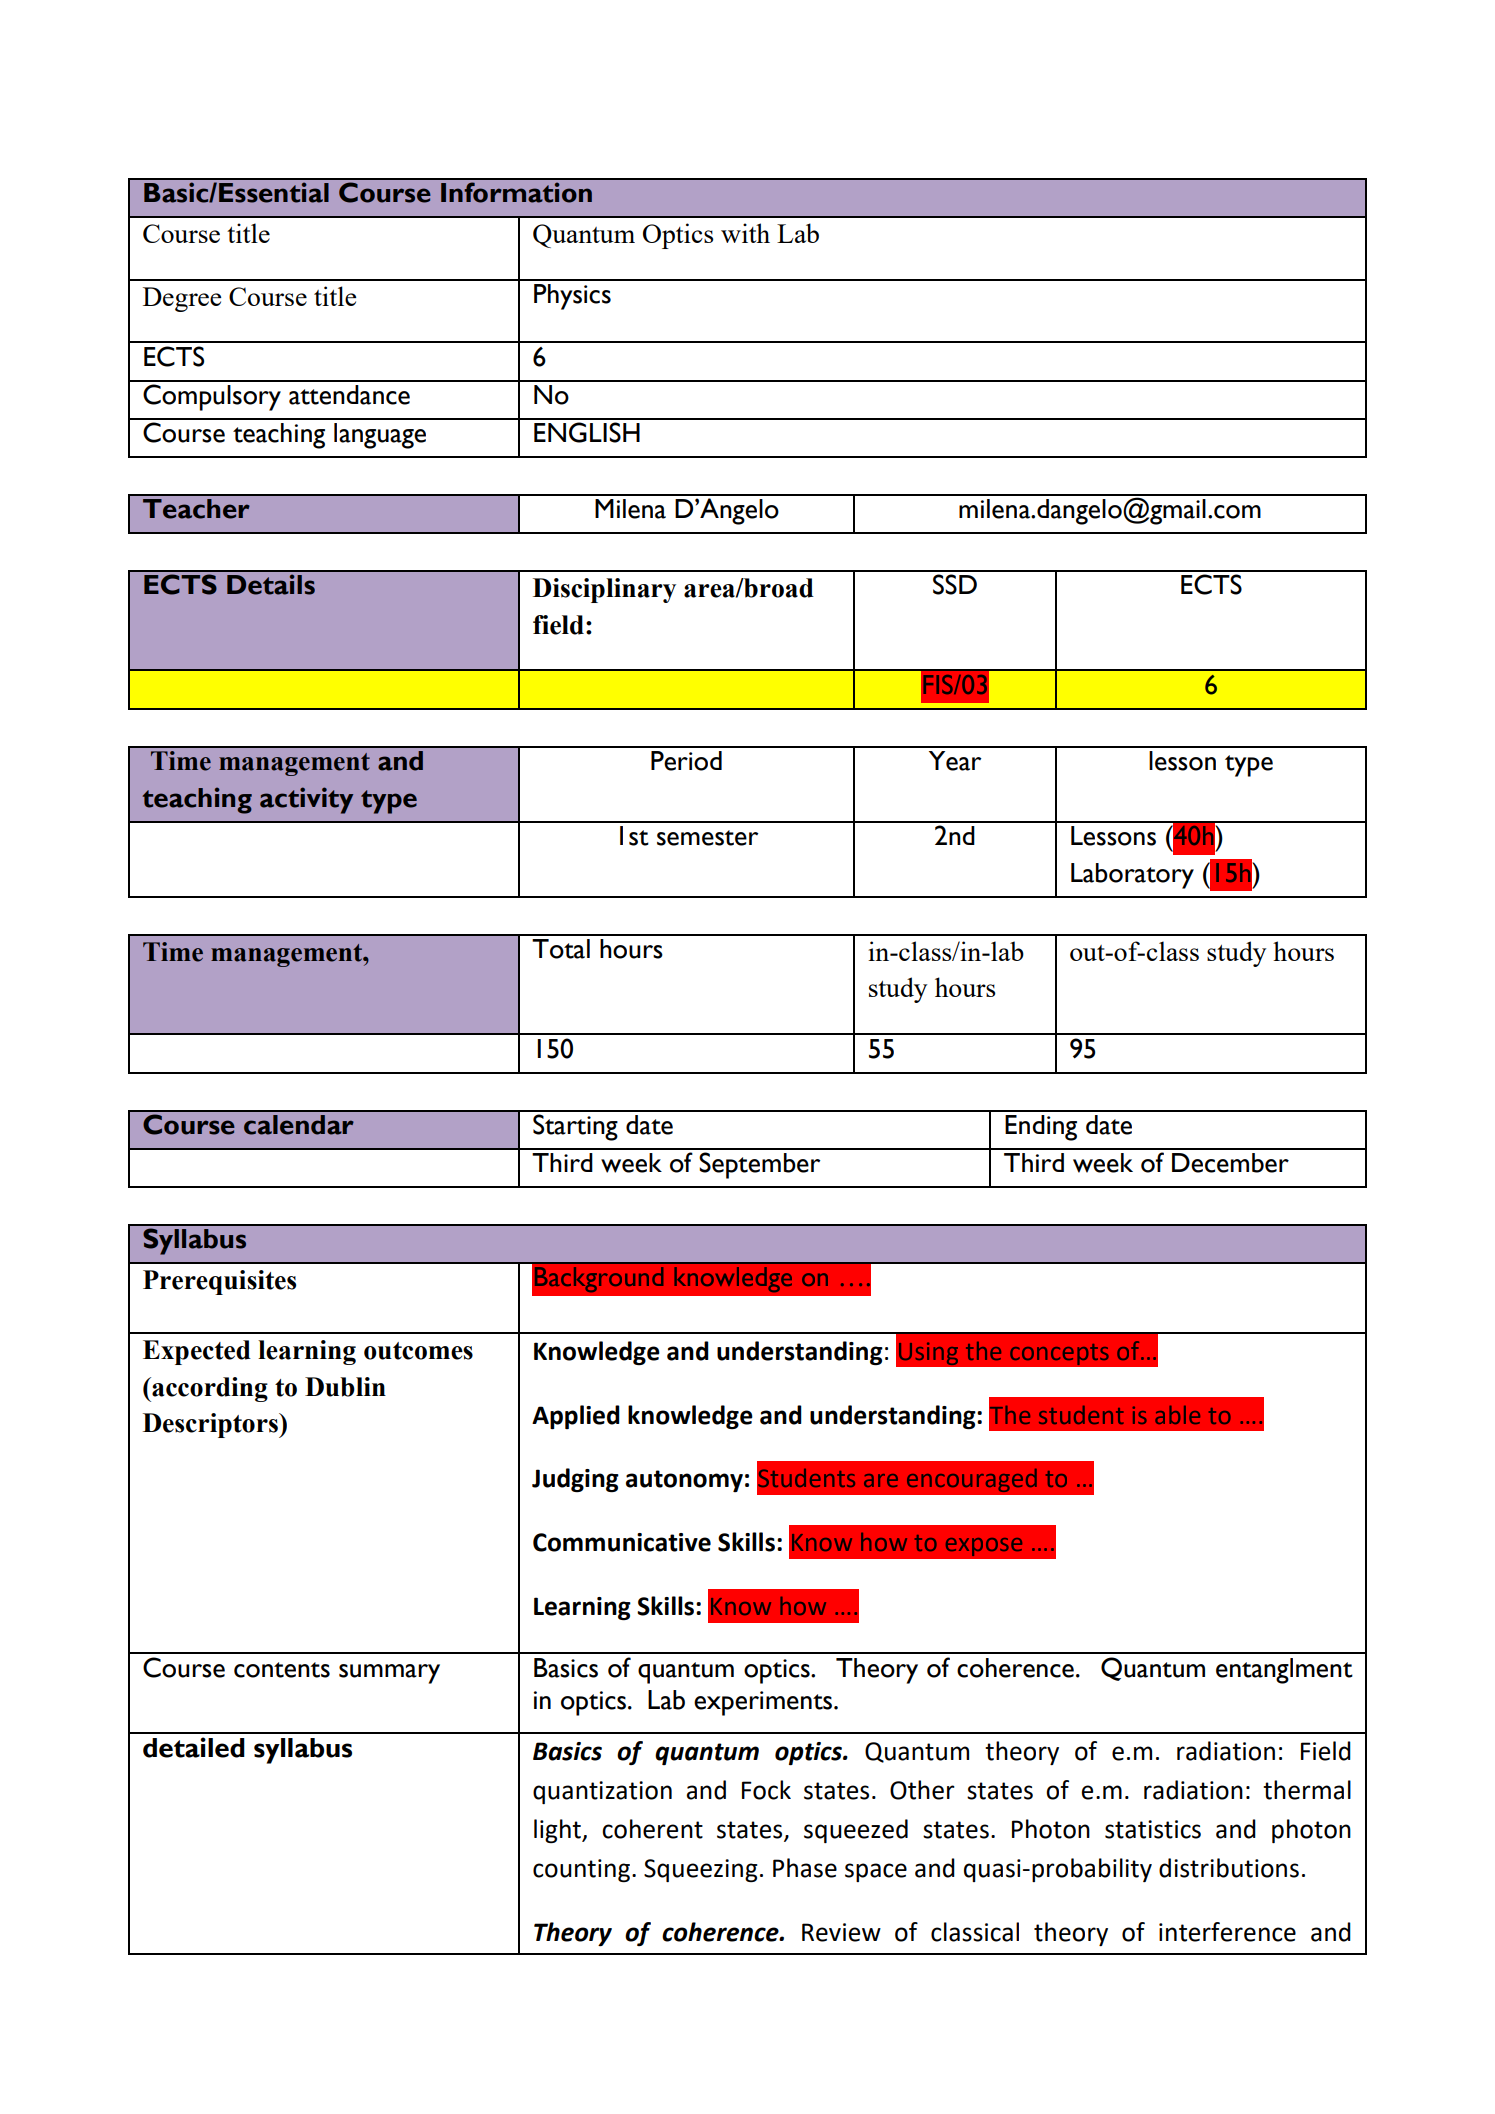  I want to click on autonomy, so click(684, 1481).
